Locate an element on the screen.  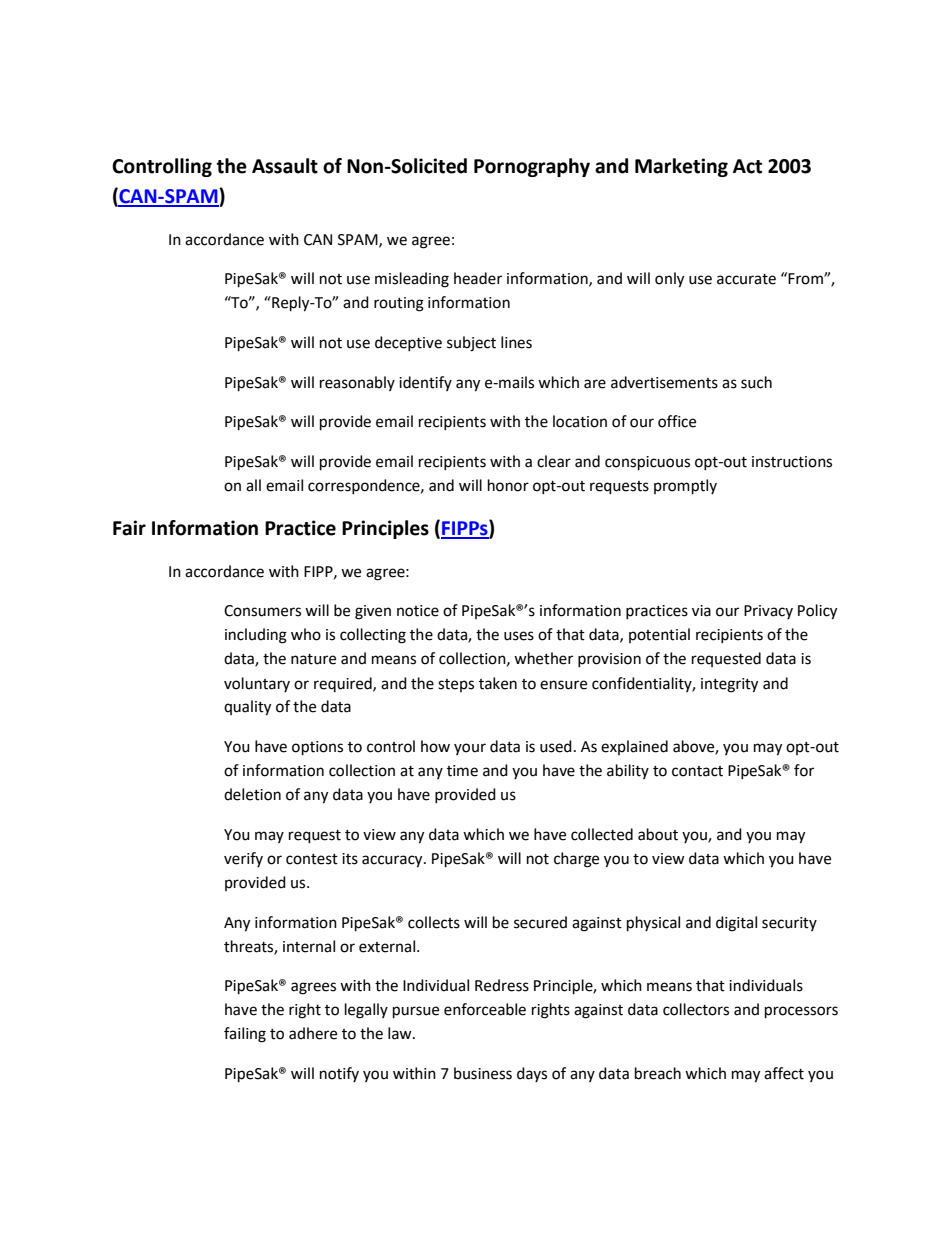
Fair is located at coordinates (129, 528).
